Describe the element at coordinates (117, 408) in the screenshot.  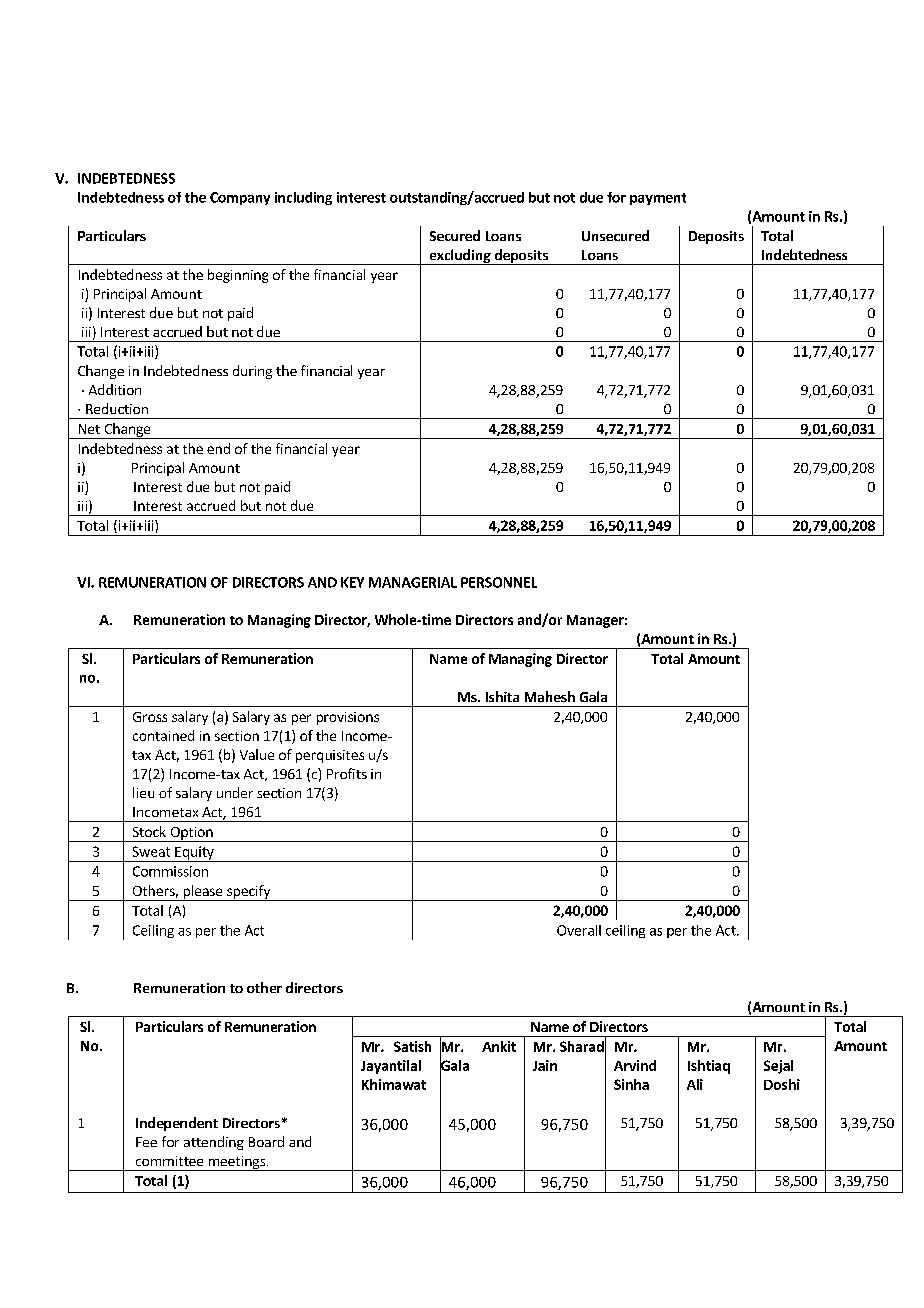
I see `Reduction` at that location.
